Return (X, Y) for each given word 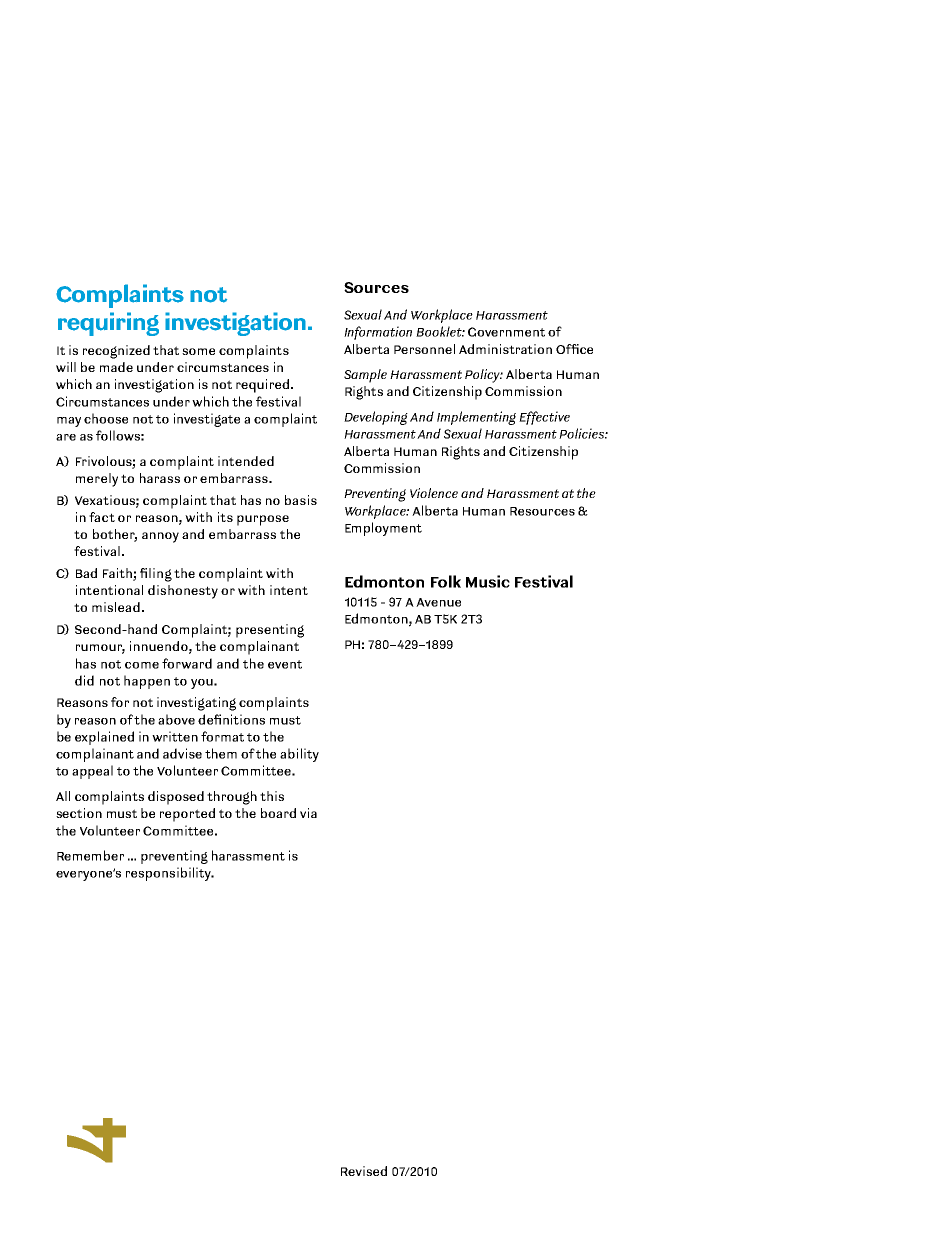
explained (104, 738)
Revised (364, 1171)
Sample (365, 376)
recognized (116, 352)
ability (299, 755)
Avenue (438, 602)
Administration (505, 349)
